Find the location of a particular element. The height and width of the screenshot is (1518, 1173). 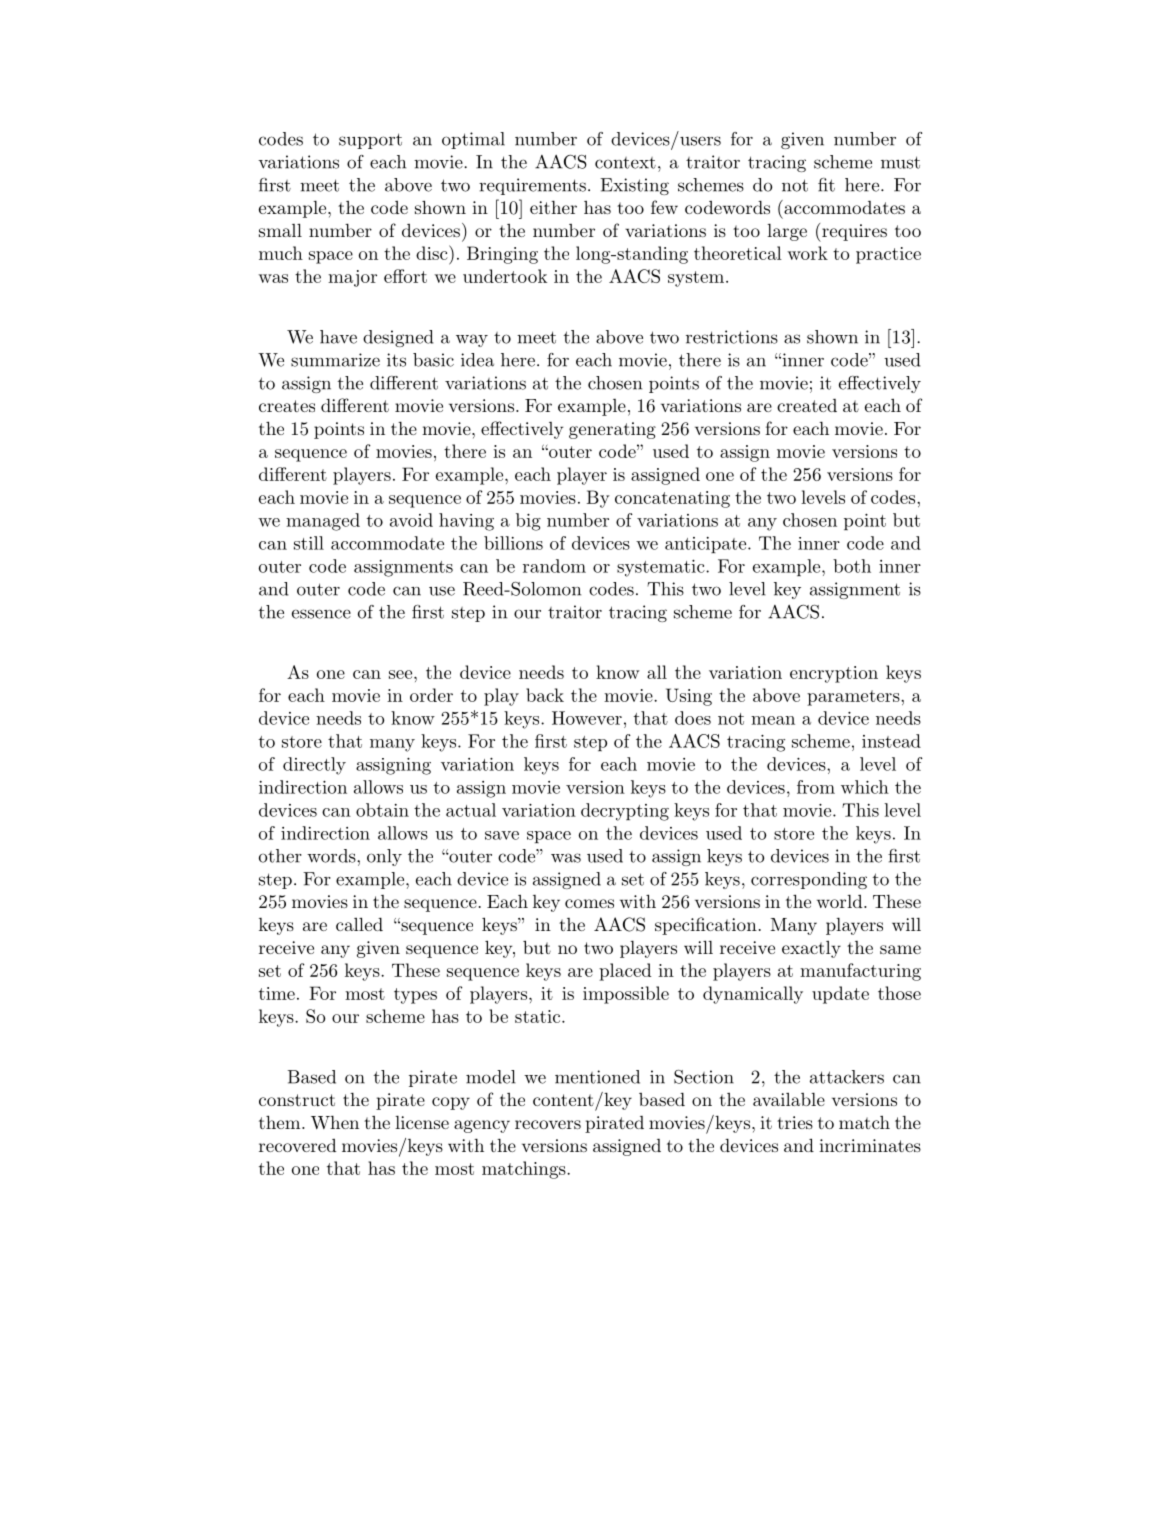

obtain is located at coordinates (382, 810).
